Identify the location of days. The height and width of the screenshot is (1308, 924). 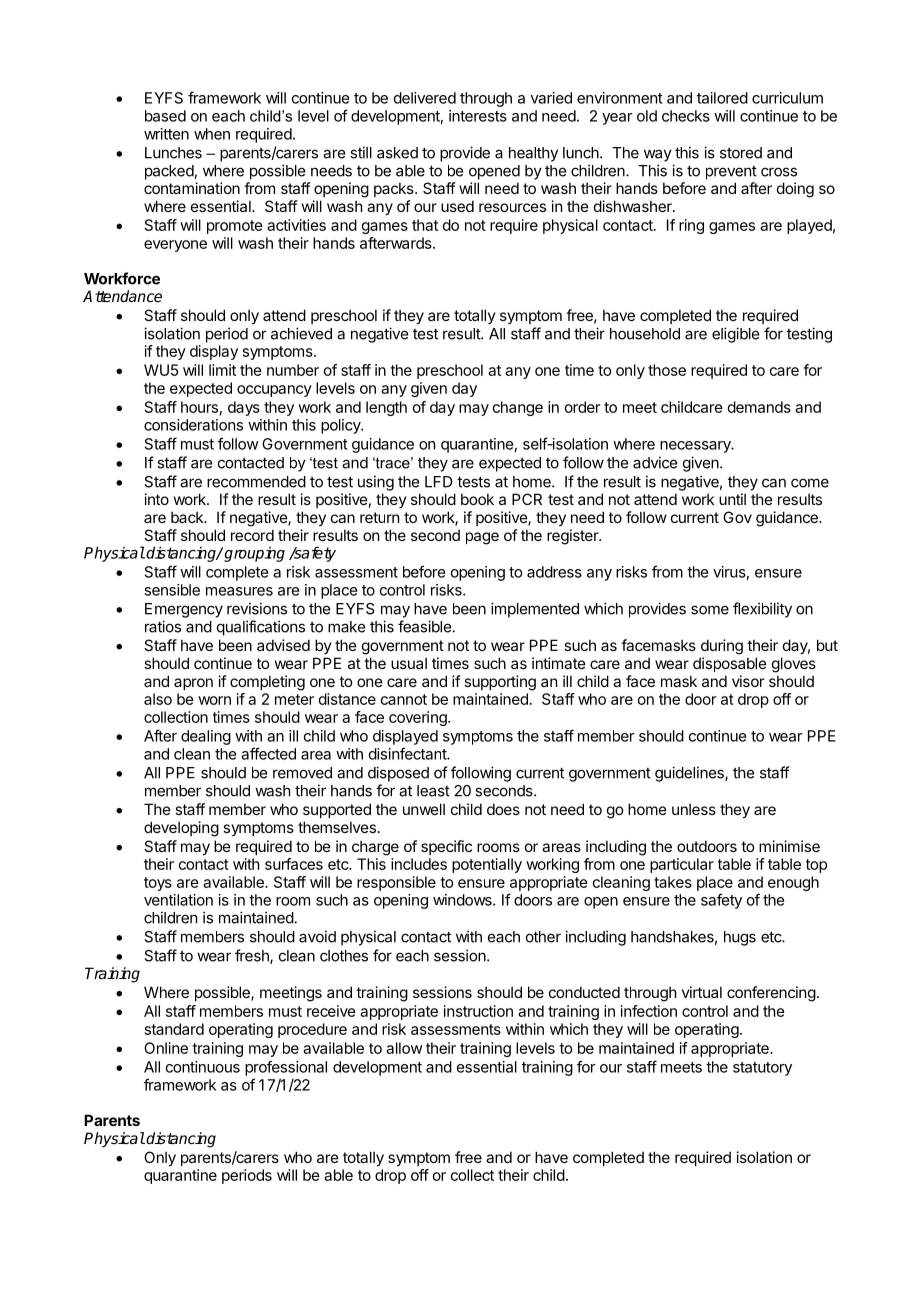
(244, 408).
